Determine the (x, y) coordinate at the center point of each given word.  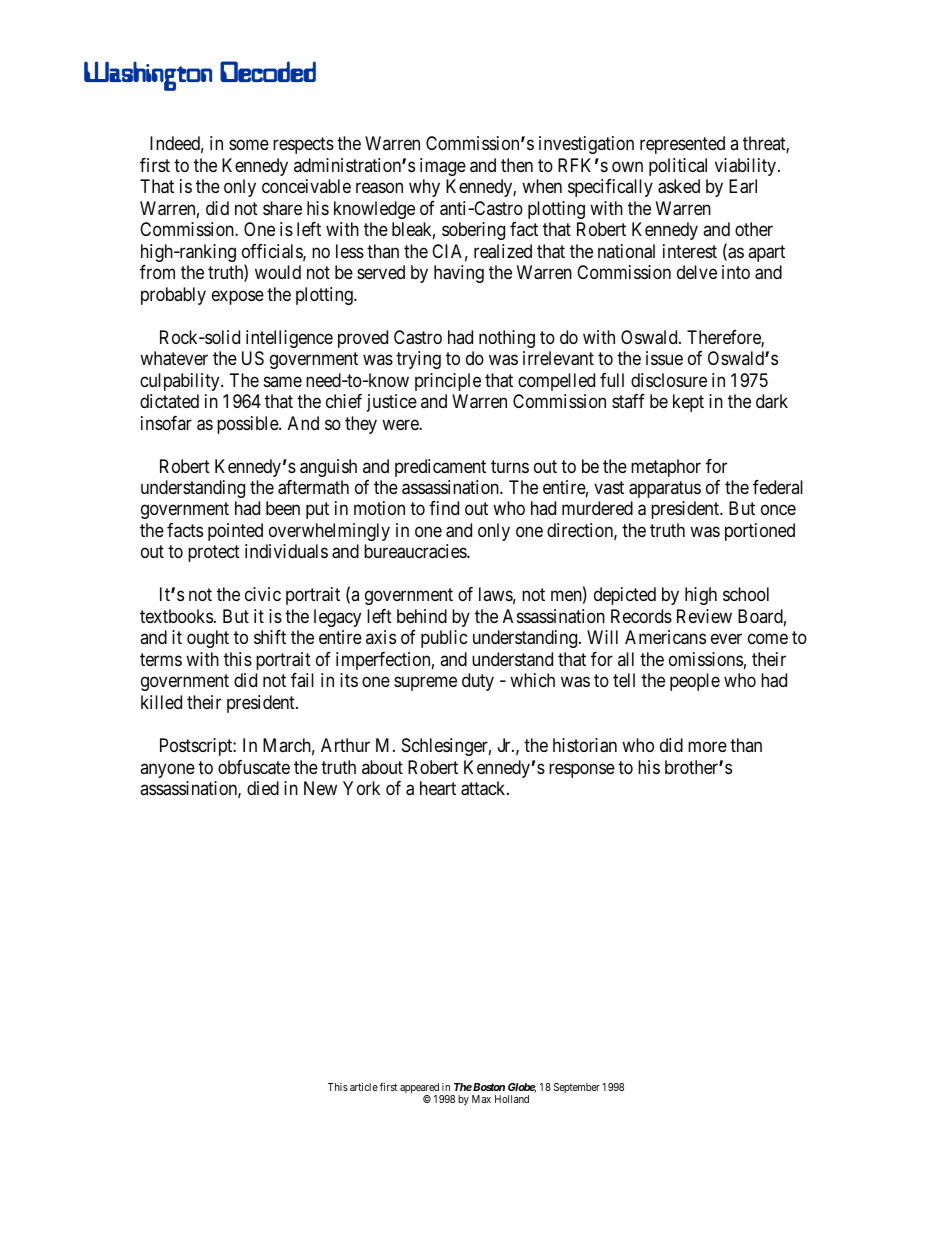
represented (682, 145)
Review (704, 616)
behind (422, 616)
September (577, 1088)
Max (481, 1099)
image (443, 167)
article (364, 1087)
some (249, 145)
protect (214, 554)
